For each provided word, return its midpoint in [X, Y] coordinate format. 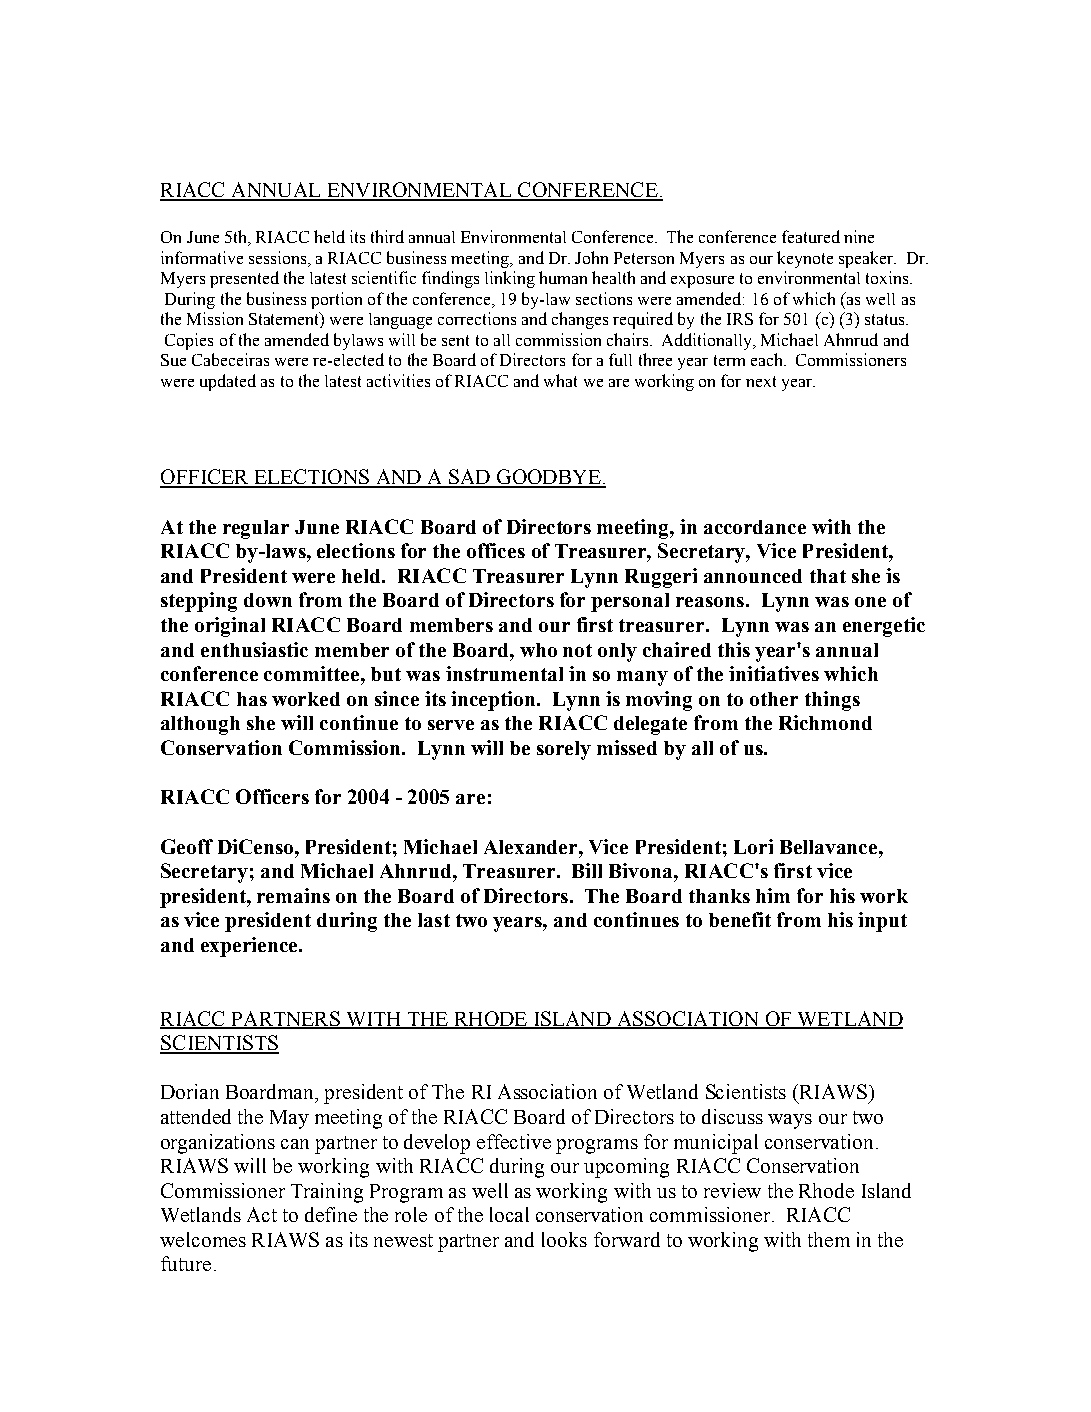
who [538, 650]
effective [514, 1141]
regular [256, 529]
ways [790, 1121]
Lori [753, 846]
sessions [279, 257]
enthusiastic [254, 649]
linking [510, 279]
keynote [805, 259]
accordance [755, 527]
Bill [587, 870]
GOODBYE [548, 478]
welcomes [203, 1239]
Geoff [187, 846]
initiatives [774, 673]
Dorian [190, 1091]
